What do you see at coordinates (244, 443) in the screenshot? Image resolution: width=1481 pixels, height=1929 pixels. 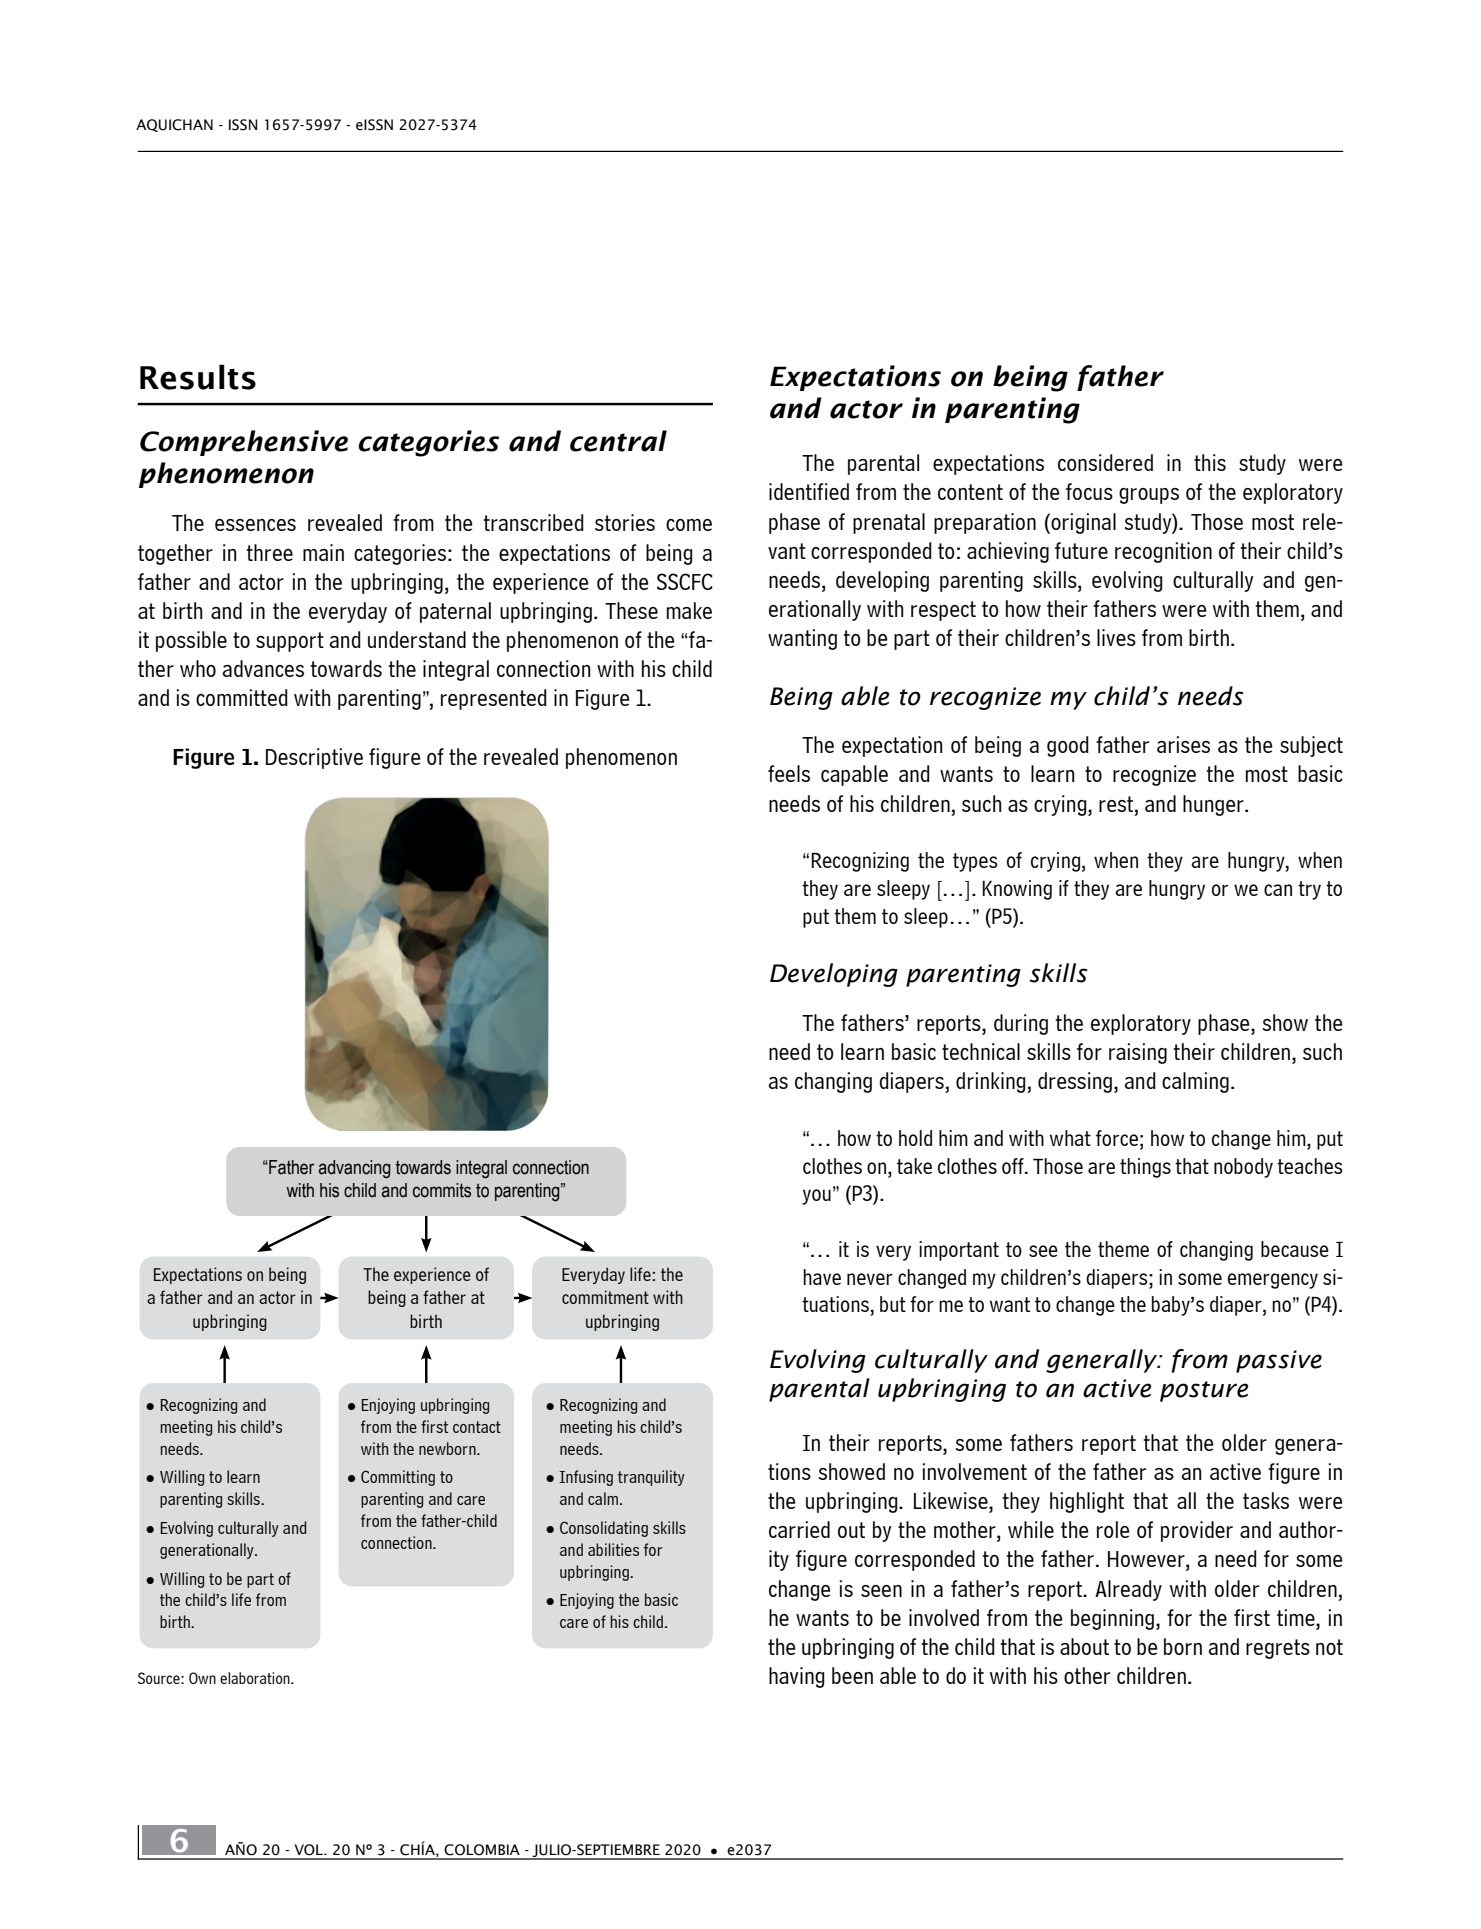 I see `Comprehensive` at bounding box center [244, 443].
